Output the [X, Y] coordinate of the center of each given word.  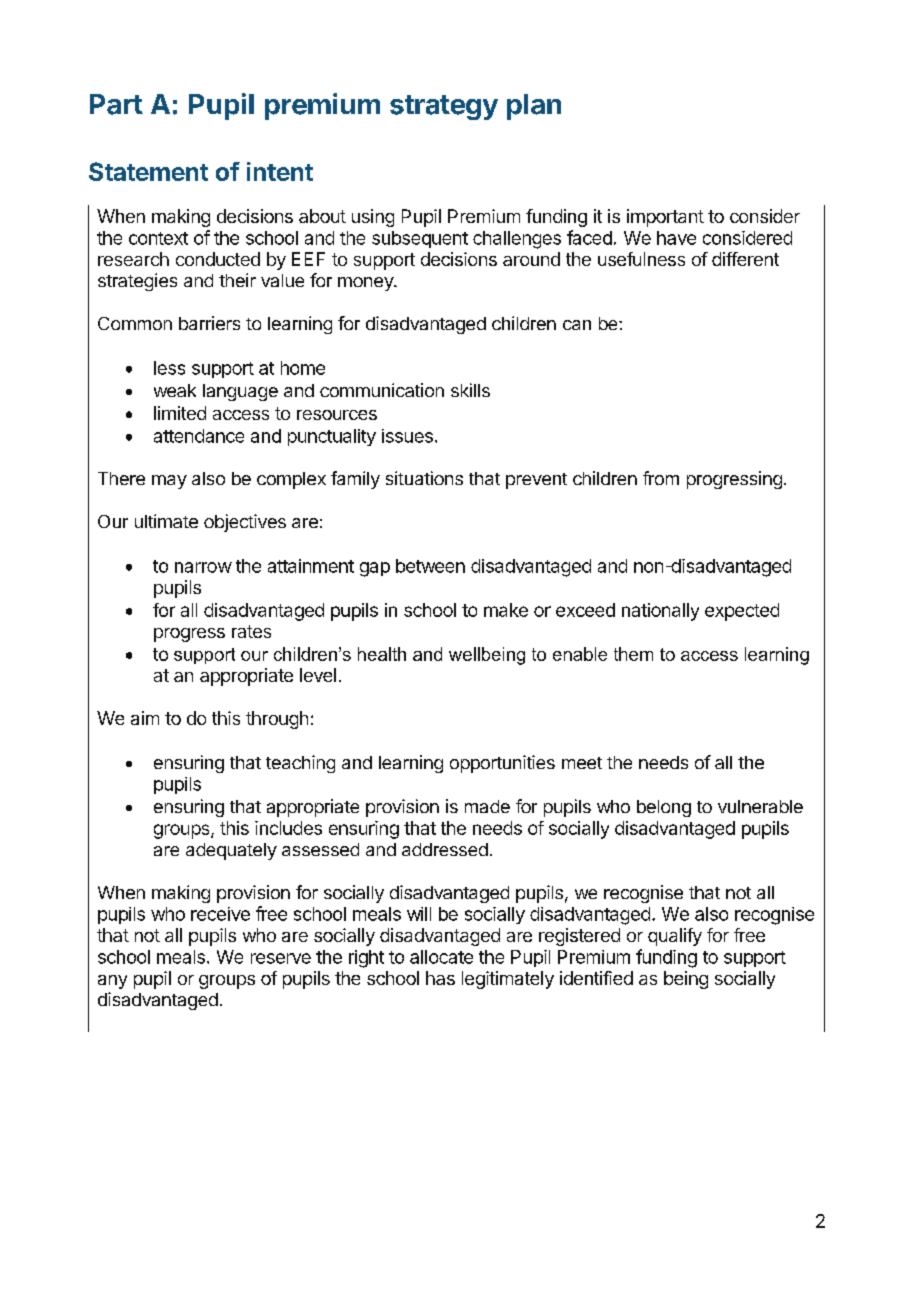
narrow [203, 567]
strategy [444, 107]
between [430, 566]
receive [220, 914]
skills [470, 390]
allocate [441, 957]
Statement [148, 171]
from [661, 478]
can [577, 325]
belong [664, 808]
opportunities [502, 764]
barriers [209, 323]
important [665, 218]
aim [145, 718]
